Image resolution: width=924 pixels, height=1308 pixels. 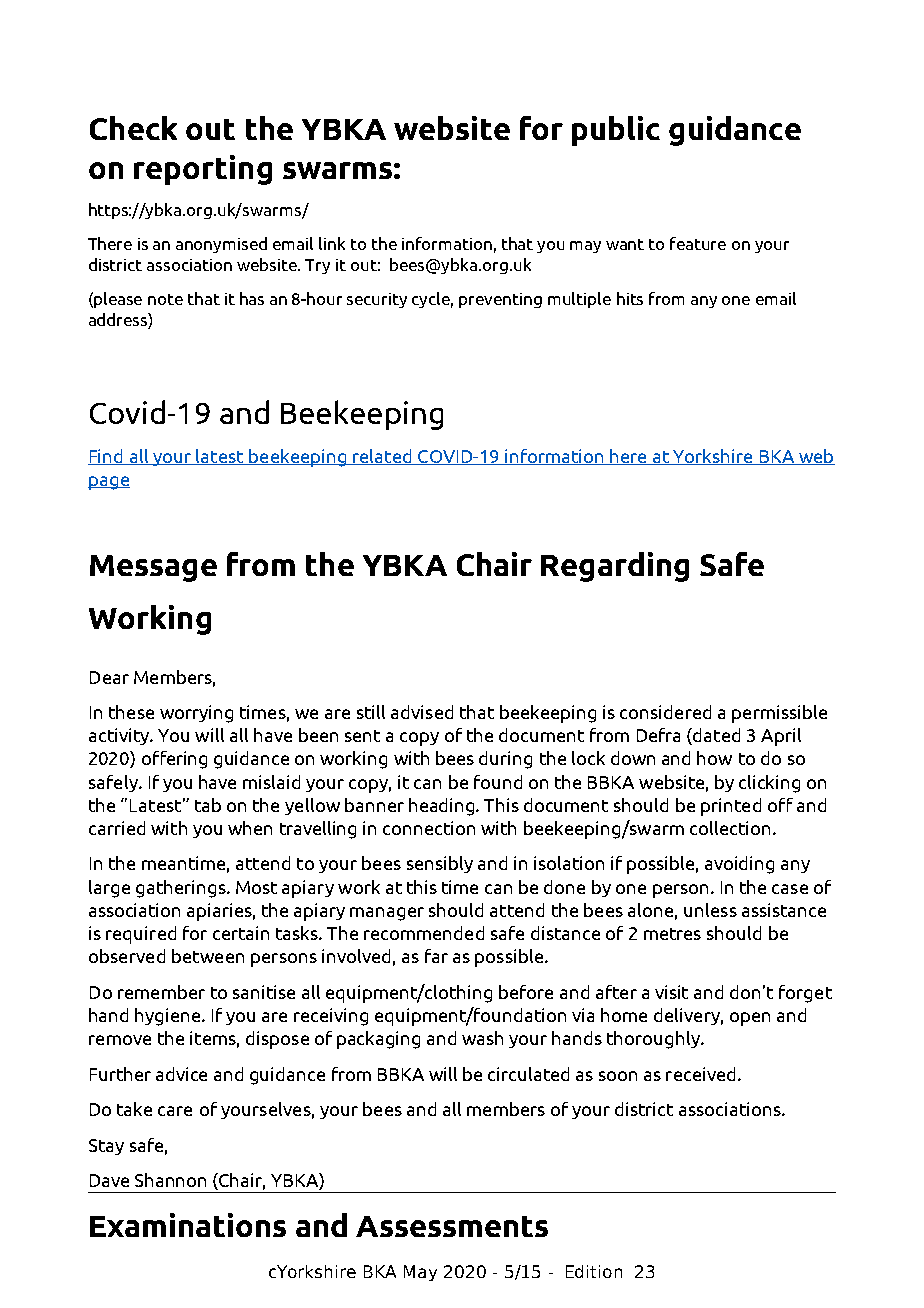 I want to click on link, so click(x=332, y=243).
